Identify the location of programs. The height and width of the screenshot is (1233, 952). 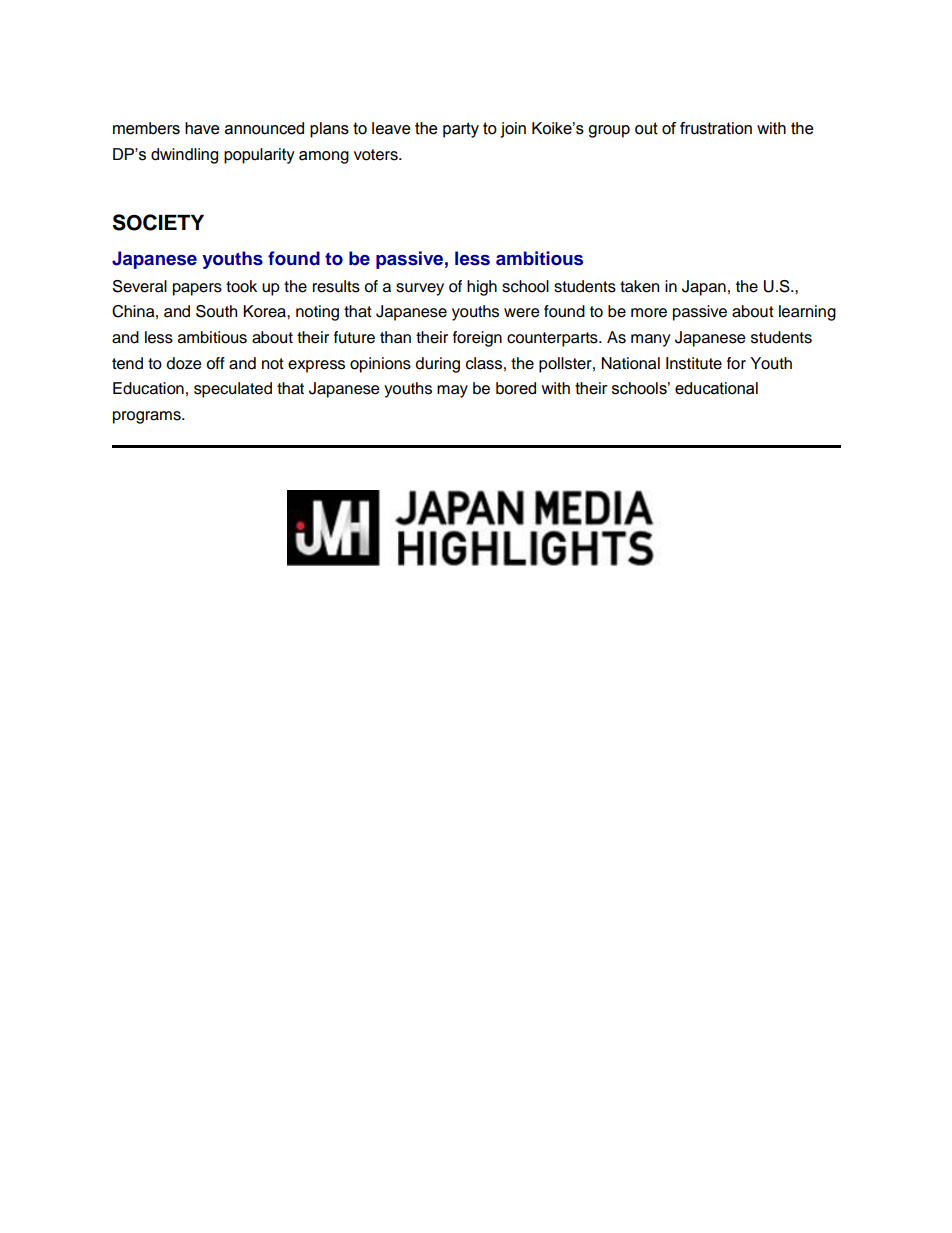
(148, 417).
